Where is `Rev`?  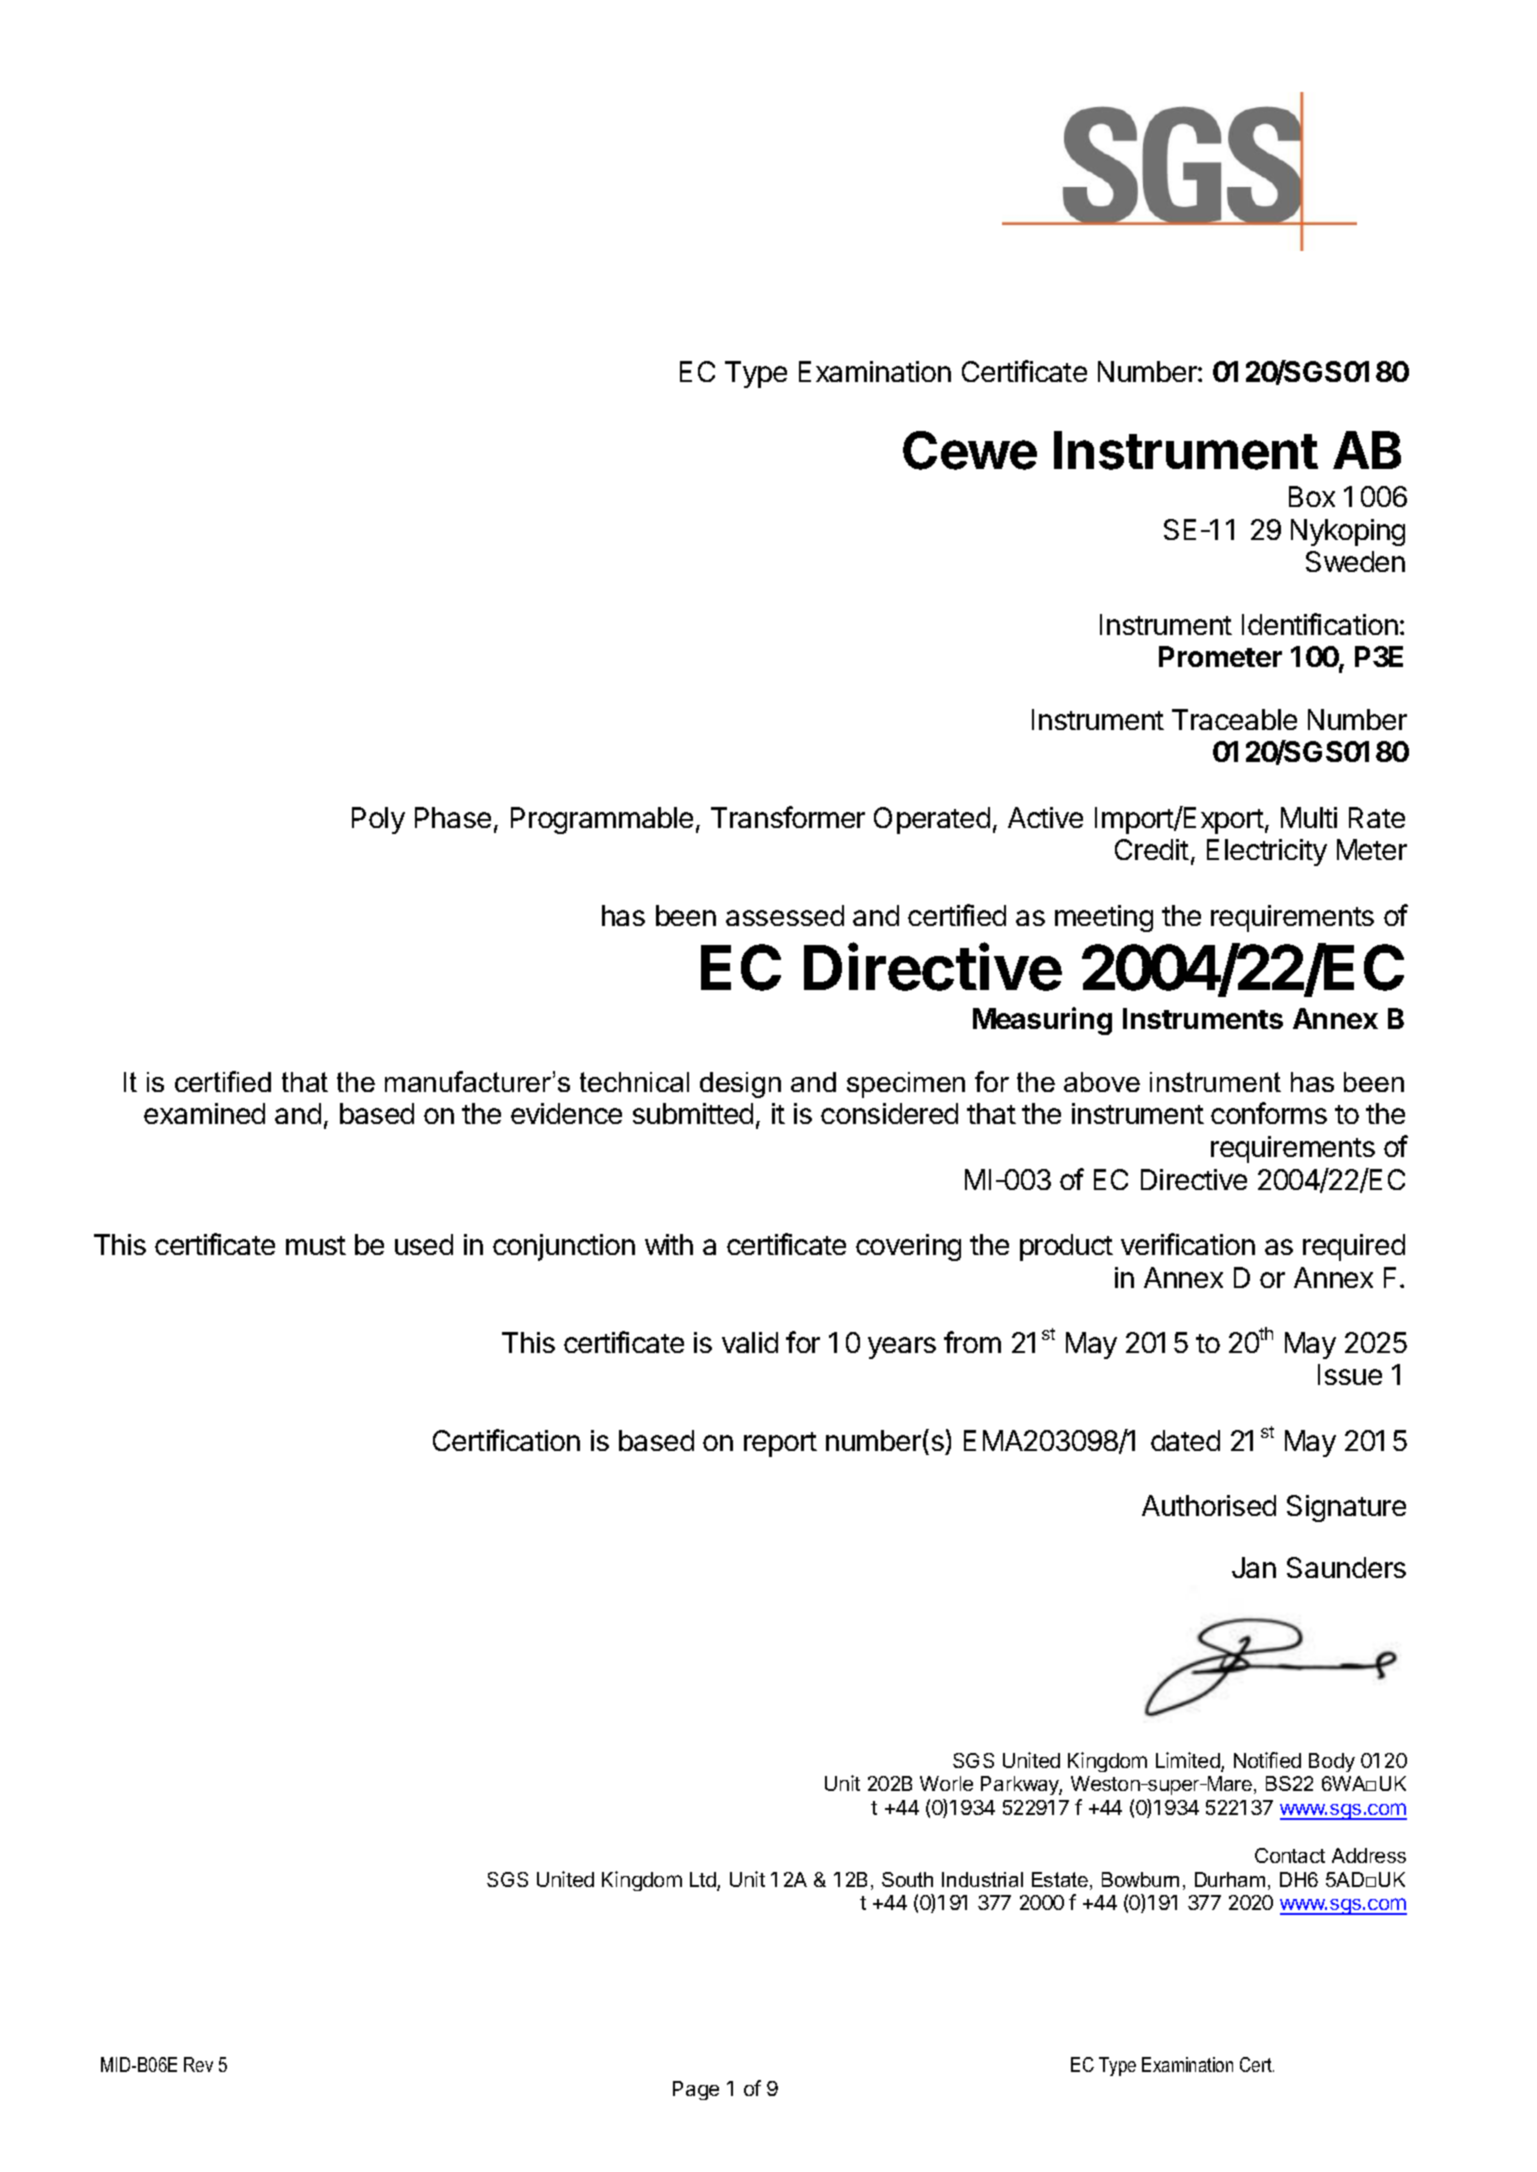 Rev is located at coordinates (198, 2064).
